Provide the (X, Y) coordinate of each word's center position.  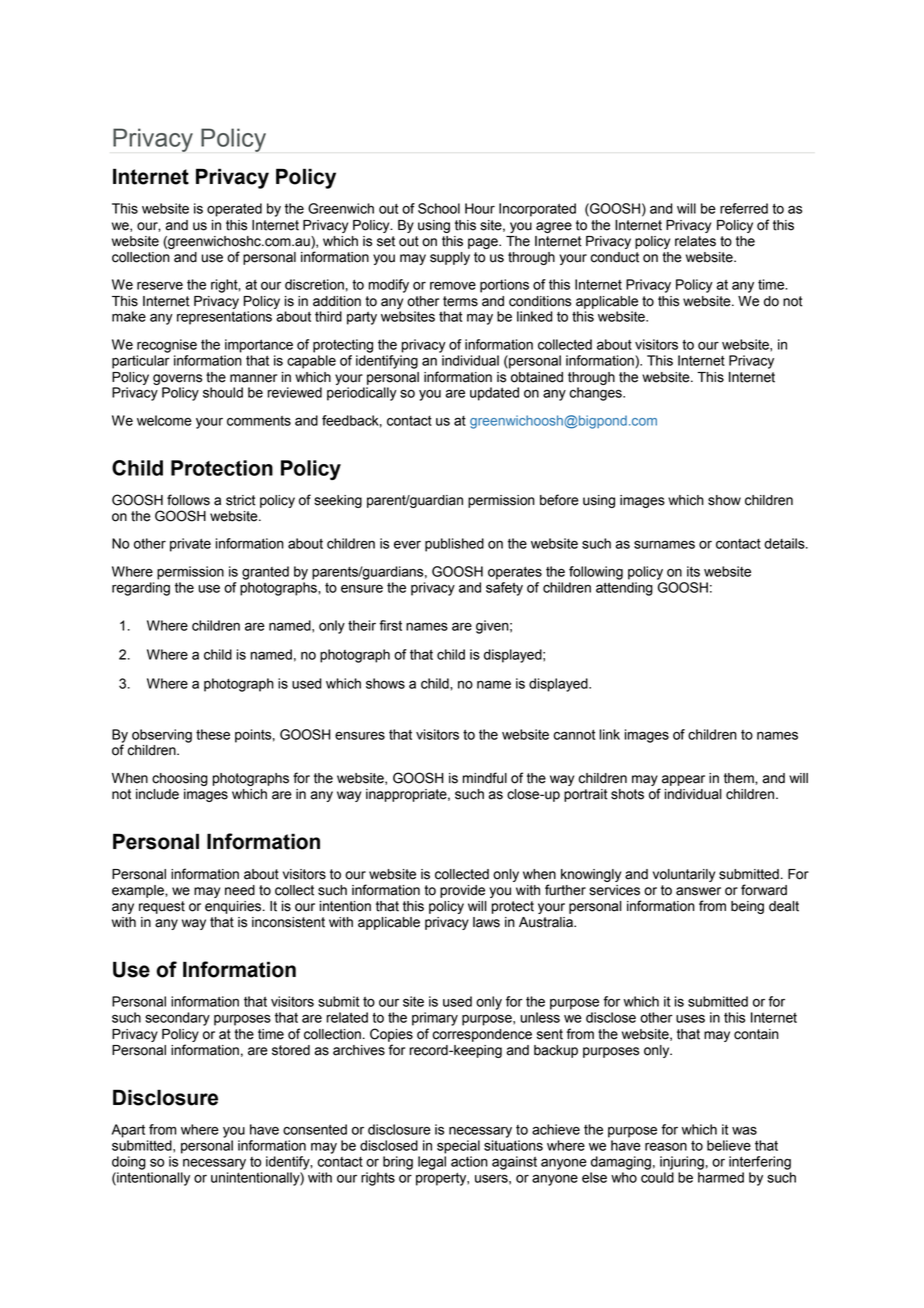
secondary (177, 1019)
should (223, 392)
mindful (485, 778)
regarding (141, 589)
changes (597, 394)
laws (486, 922)
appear (683, 780)
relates (695, 241)
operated (234, 210)
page (484, 243)
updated (494, 394)
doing (129, 1163)
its (693, 571)
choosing (180, 779)
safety (504, 589)
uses (690, 1018)
